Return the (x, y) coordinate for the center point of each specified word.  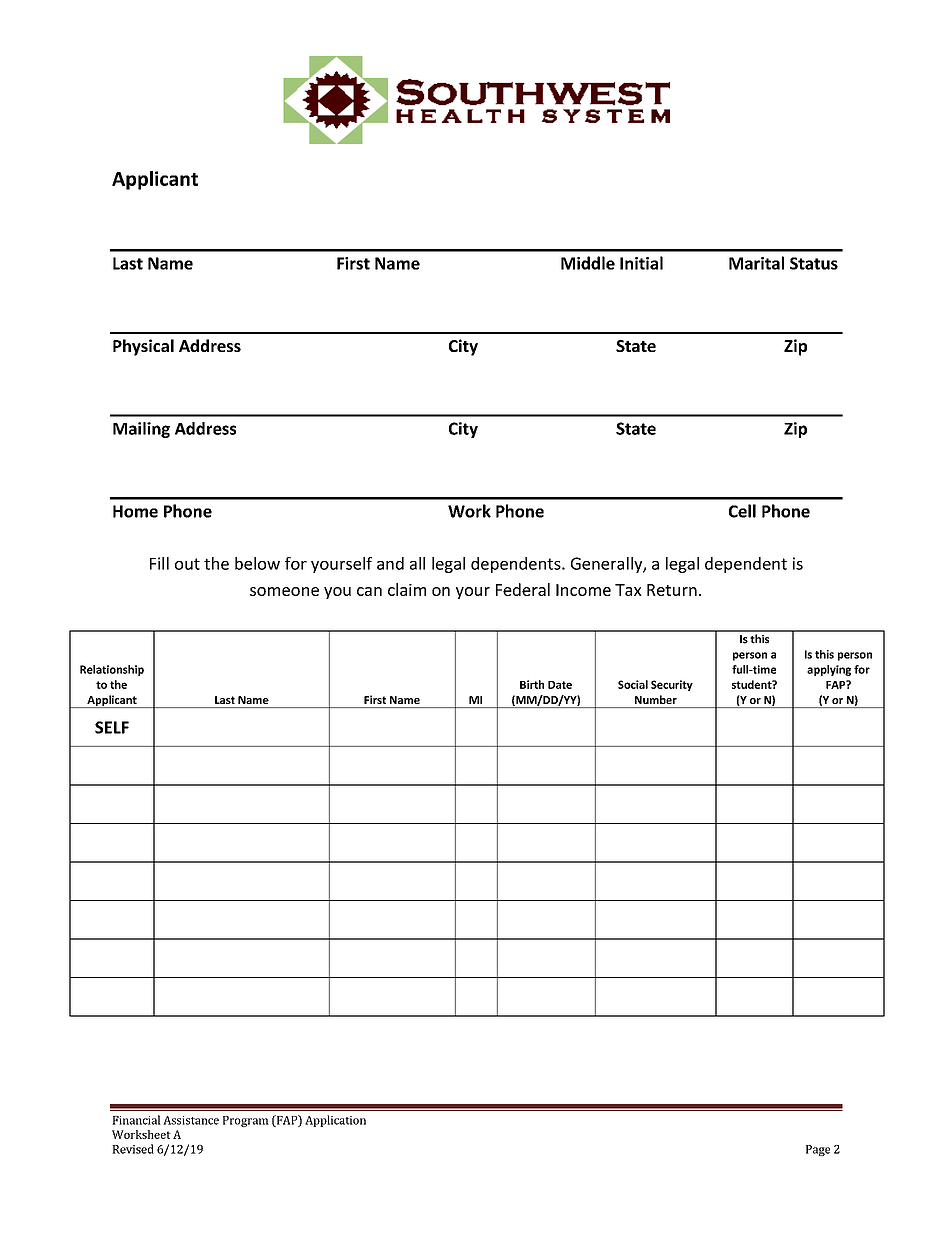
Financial (136, 1120)
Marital (756, 263)
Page (818, 1150)
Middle (588, 263)
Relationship (112, 670)
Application (335, 1121)
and (390, 563)
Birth (532, 684)
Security (672, 685)
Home (135, 511)
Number (656, 699)
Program (246, 1121)
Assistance (191, 1120)
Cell (742, 511)
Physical (143, 347)
